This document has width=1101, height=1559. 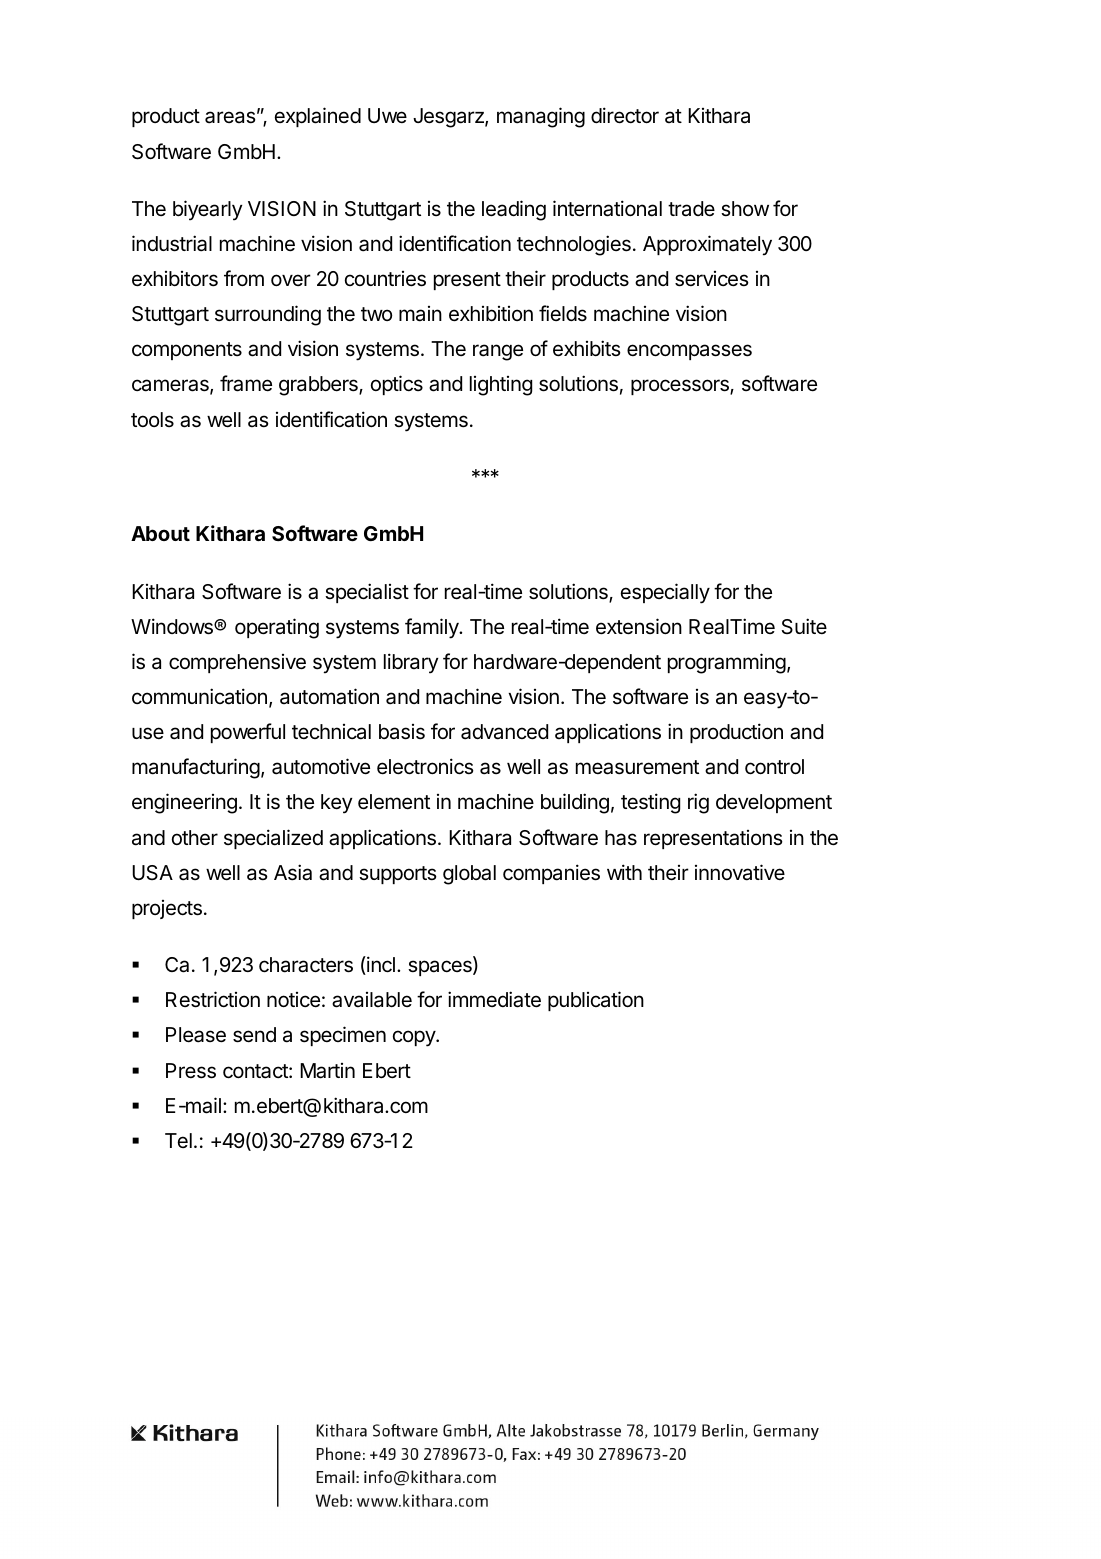 What do you see at coordinates (254, 1035) in the document?
I see `send` at bounding box center [254, 1035].
